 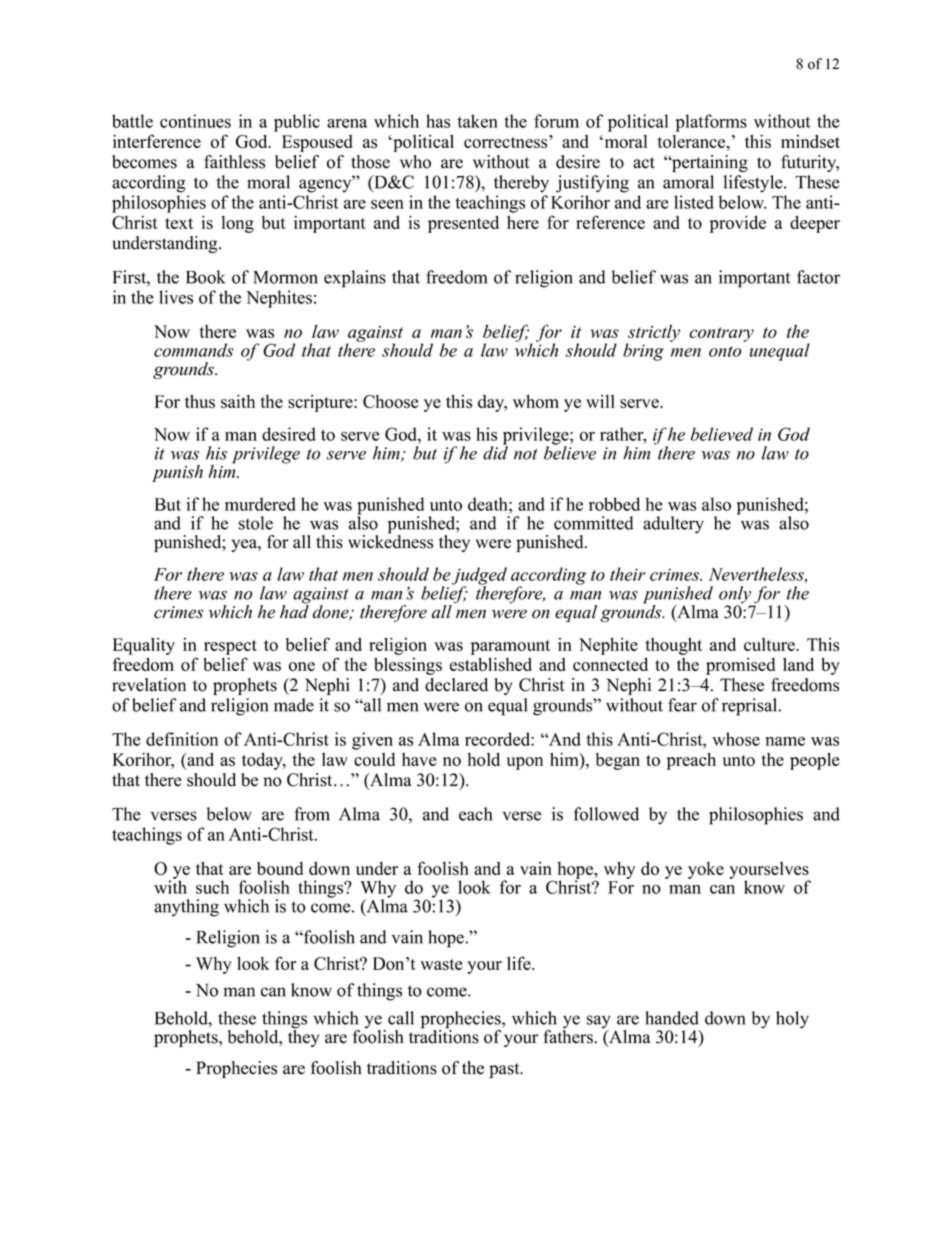 What do you see at coordinates (507, 141) in the screenshot?
I see `correctness` at bounding box center [507, 141].
